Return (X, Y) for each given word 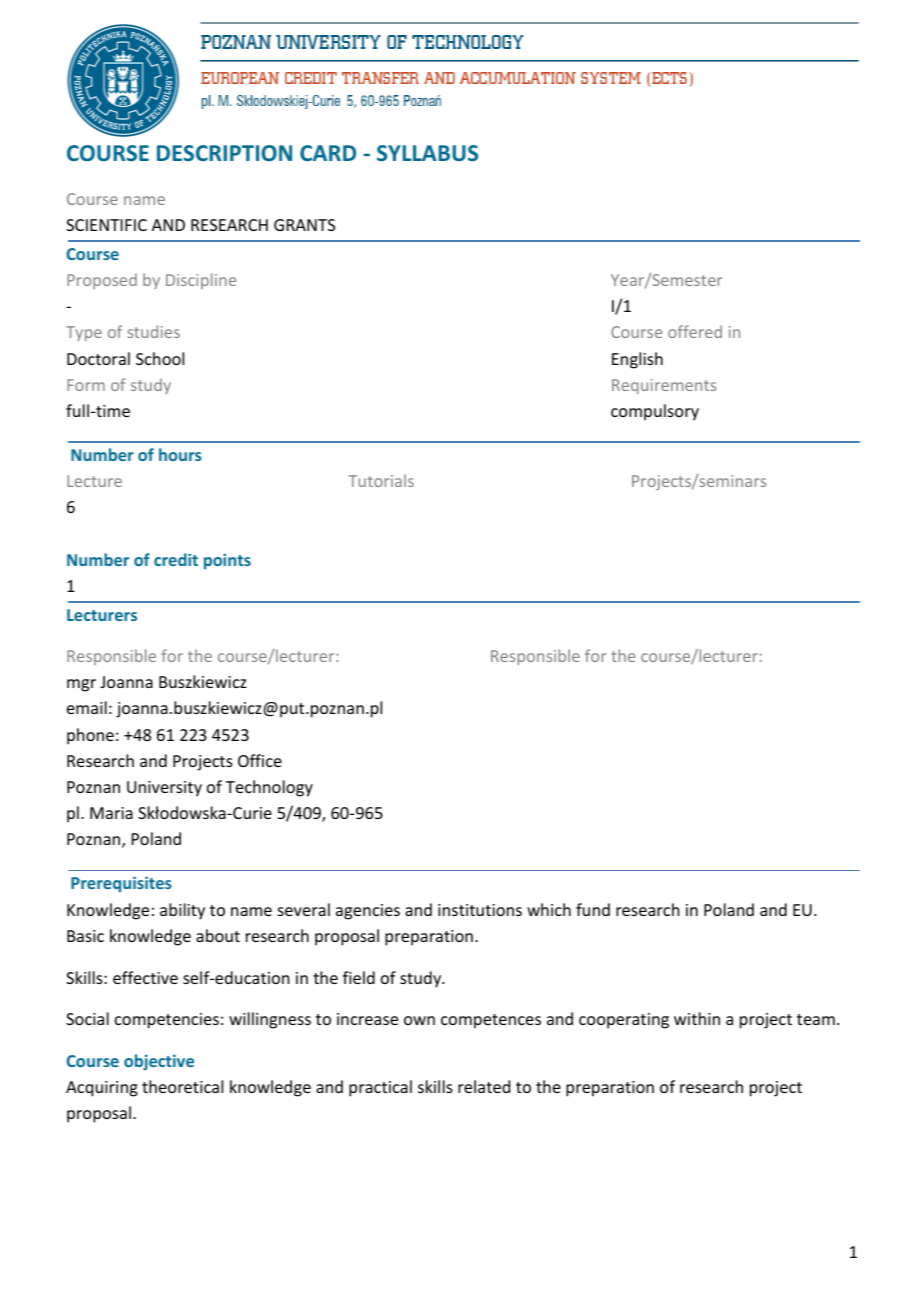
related (484, 1086)
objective (159, 1062)
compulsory (655, 412)
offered (695, 331)
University (164, 789)
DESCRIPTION (224, 153)
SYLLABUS (427, 153)
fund (593, 909)
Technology (269, 788)
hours (180, 454)
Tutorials (381, 480)
